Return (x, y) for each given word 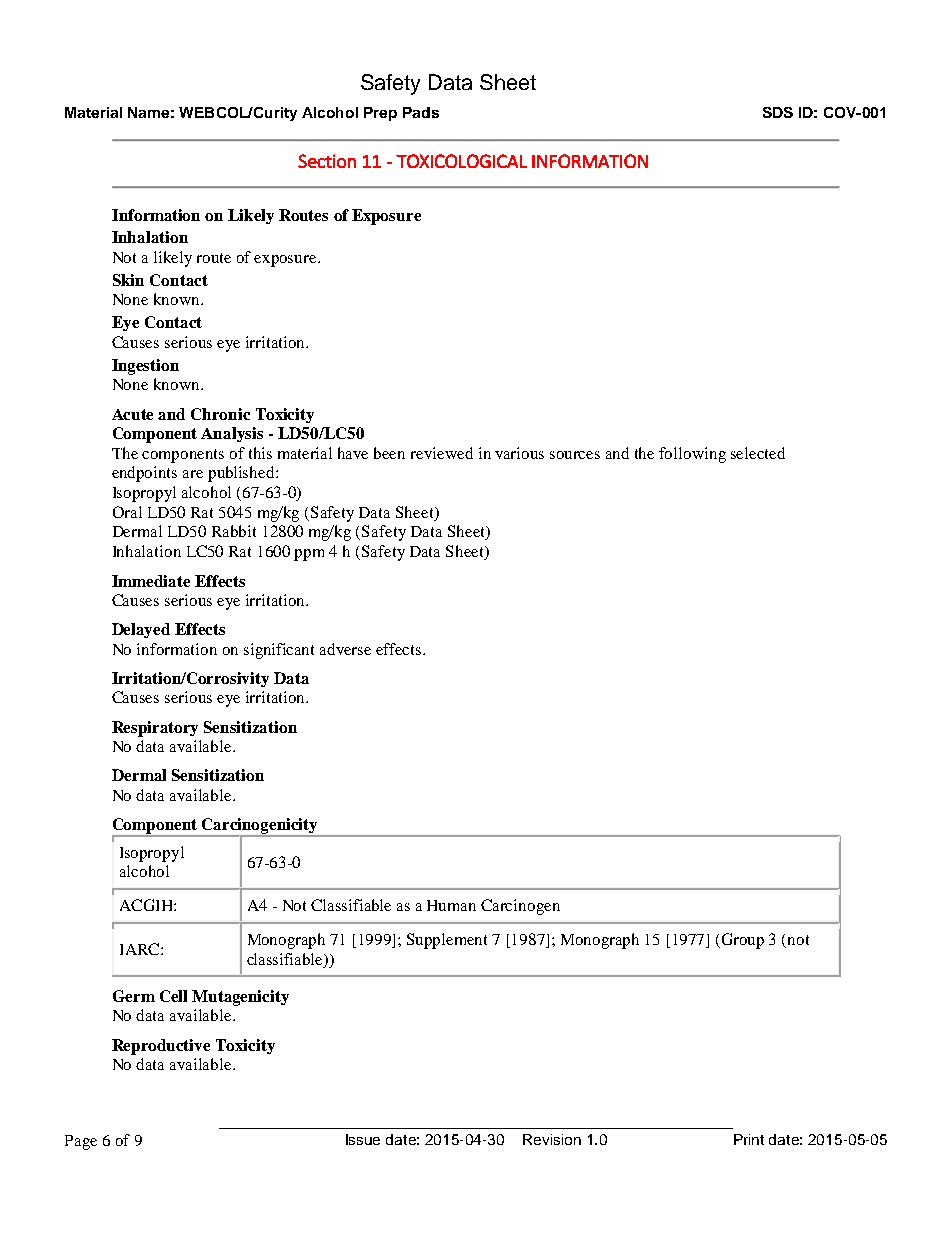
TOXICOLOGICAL (461, 161)
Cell (173, 996)
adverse (345, 649)
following (692, 455)
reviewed (442, 453)
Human (451, 905)
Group (743, 941)
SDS (778, 112)
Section (327, 161)
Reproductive (161, 1047)
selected (758, 453)
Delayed (141, 630)
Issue (363, 1139)
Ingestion (145, 367)
